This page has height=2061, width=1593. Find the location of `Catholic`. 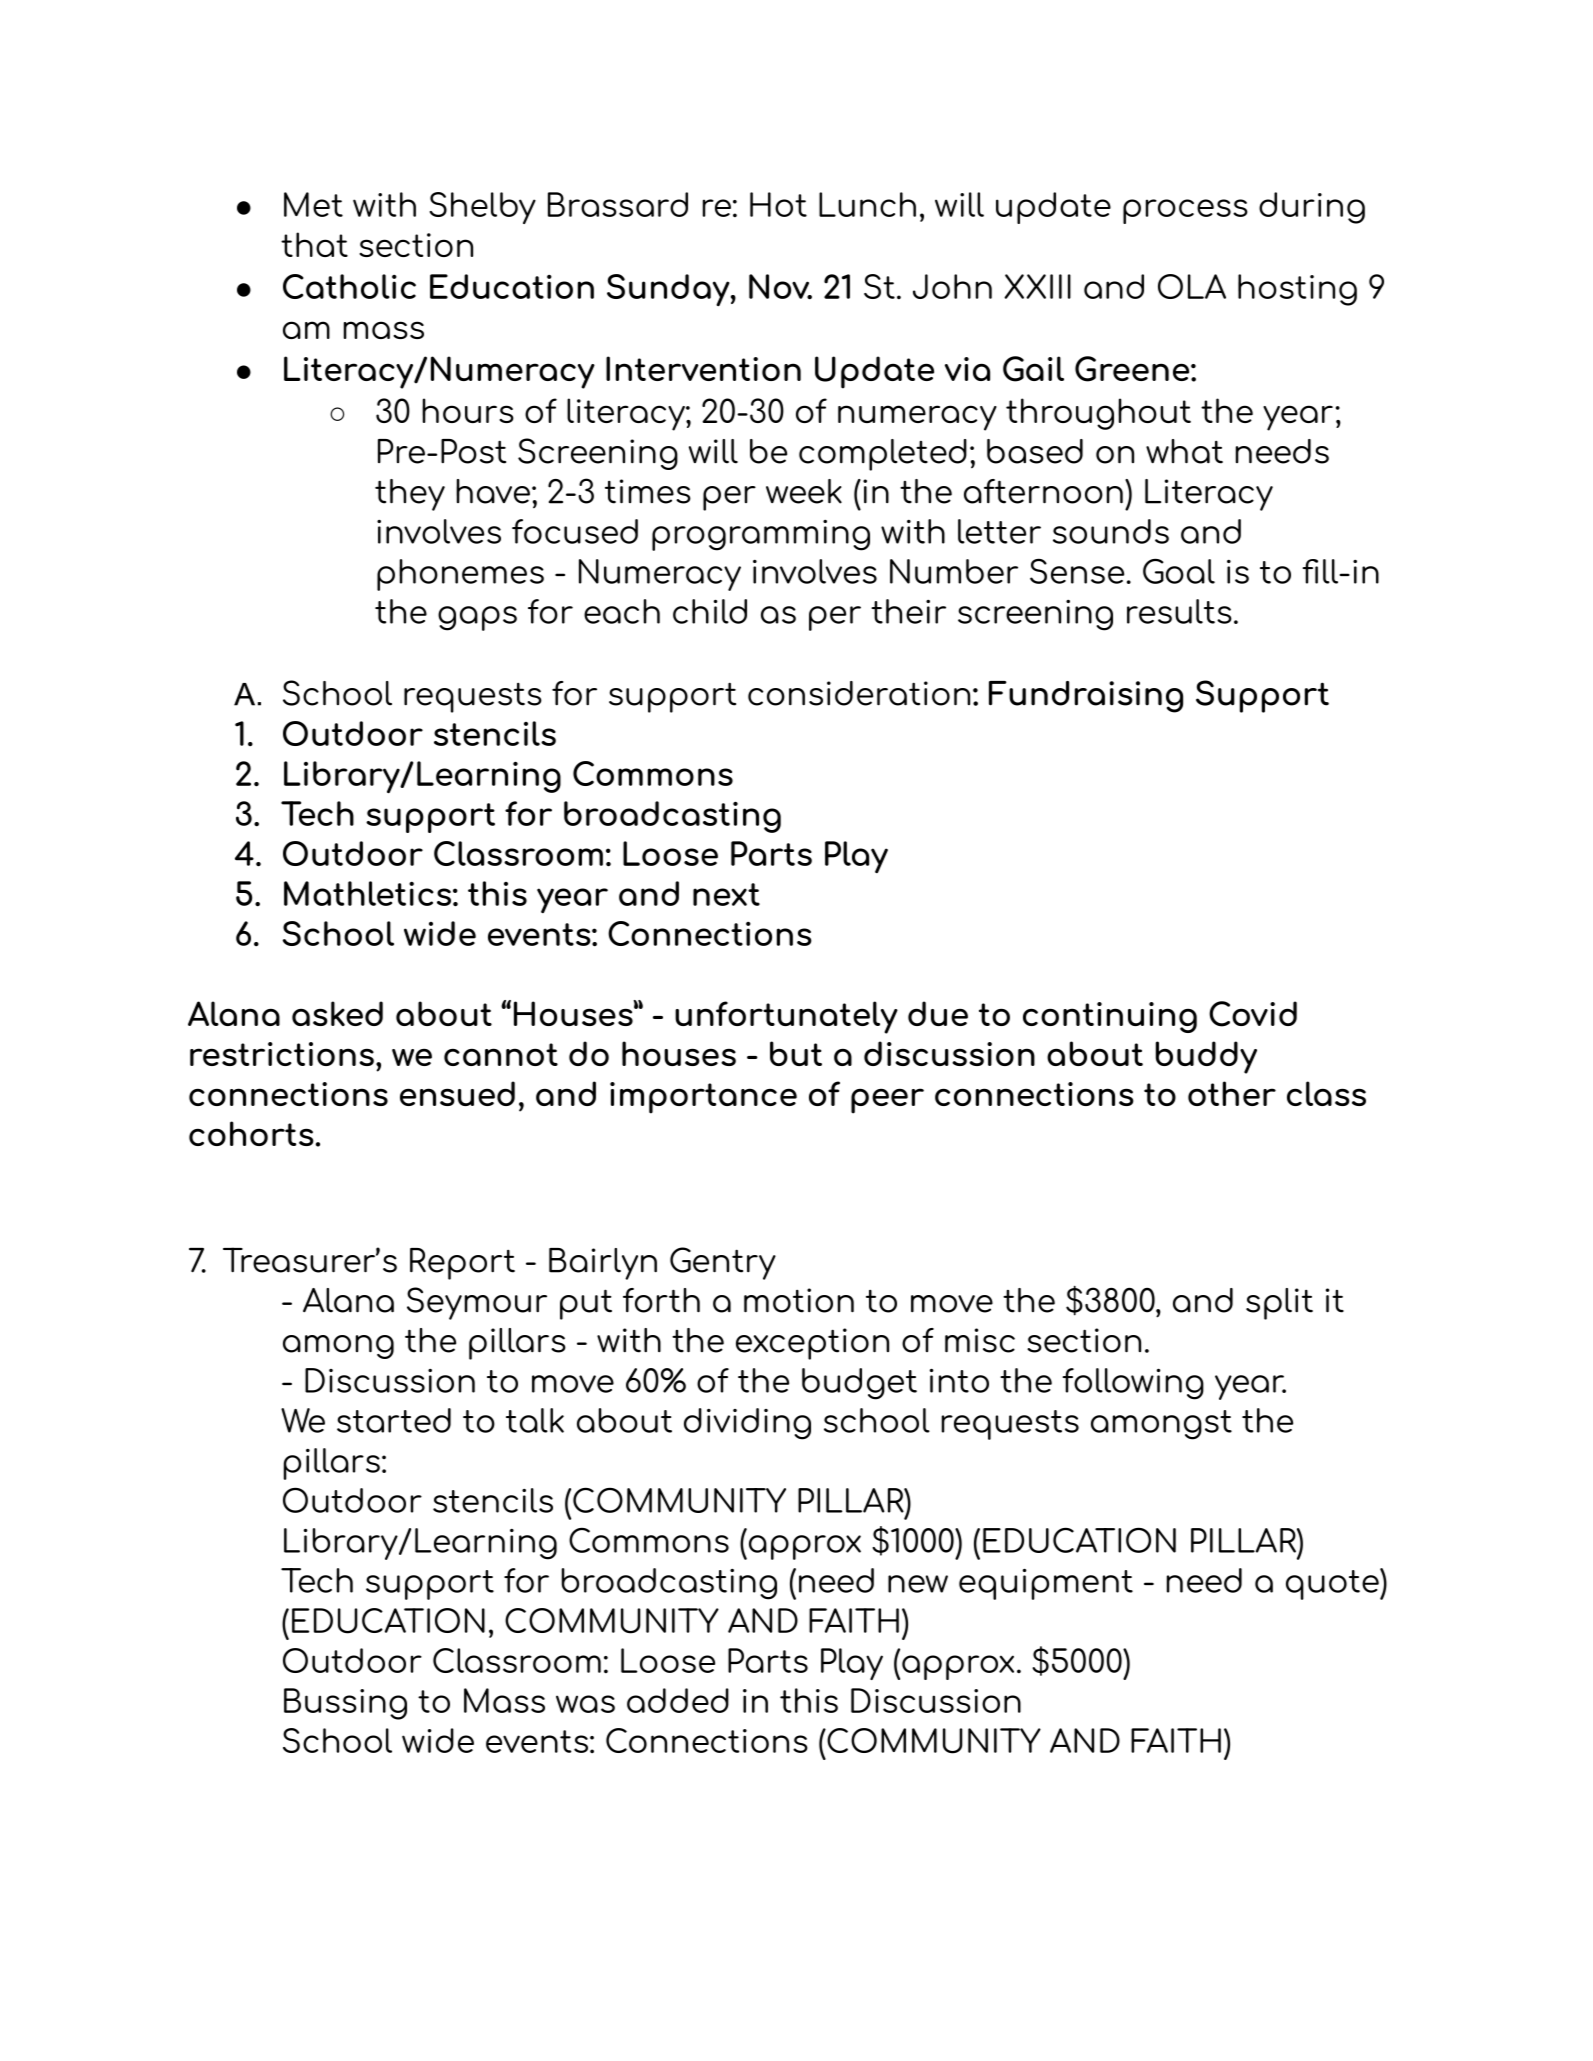

Catholic is located at coordinates (349, 286).
